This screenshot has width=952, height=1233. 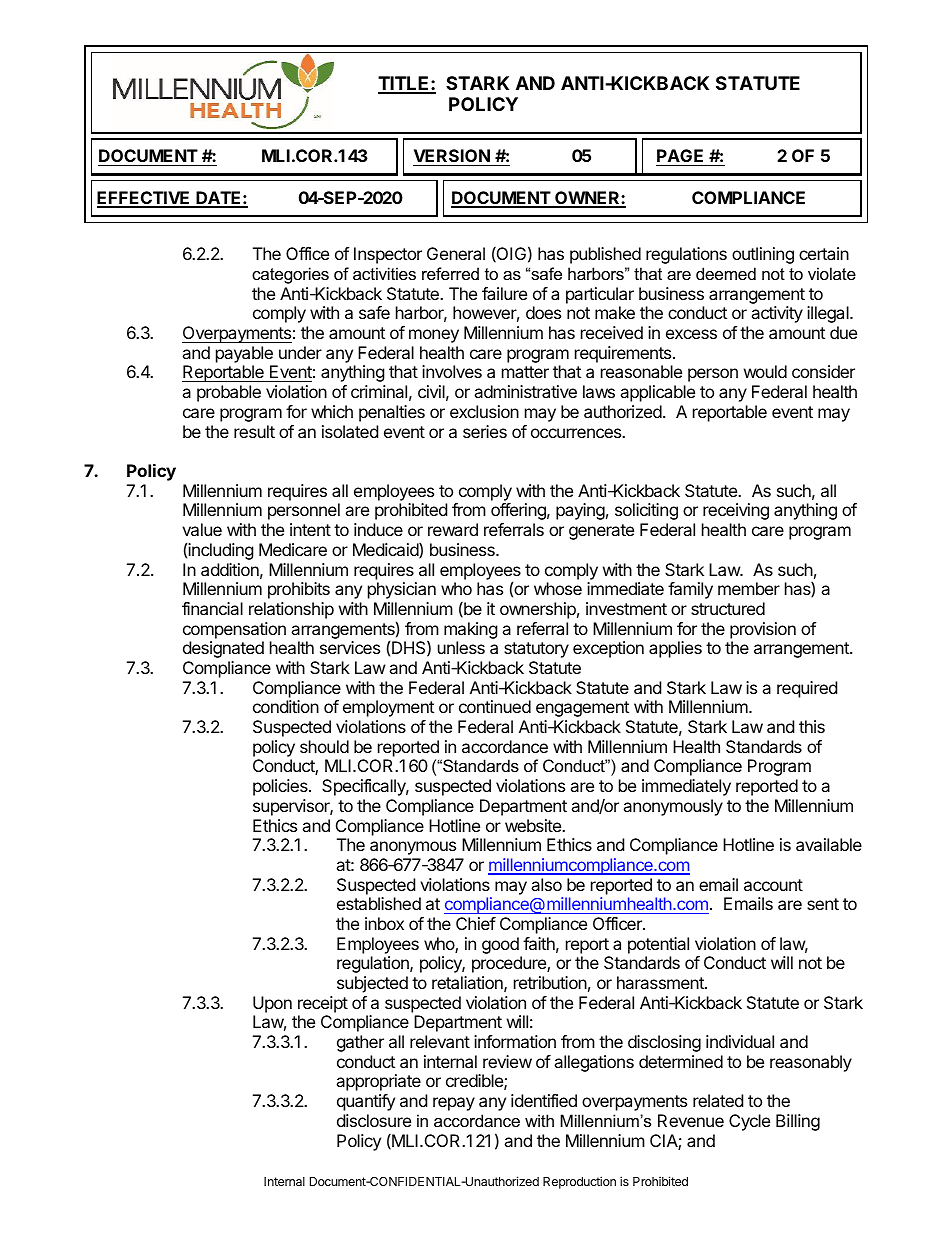 I want to click on disclosure, so click(x=374, y=1120).
